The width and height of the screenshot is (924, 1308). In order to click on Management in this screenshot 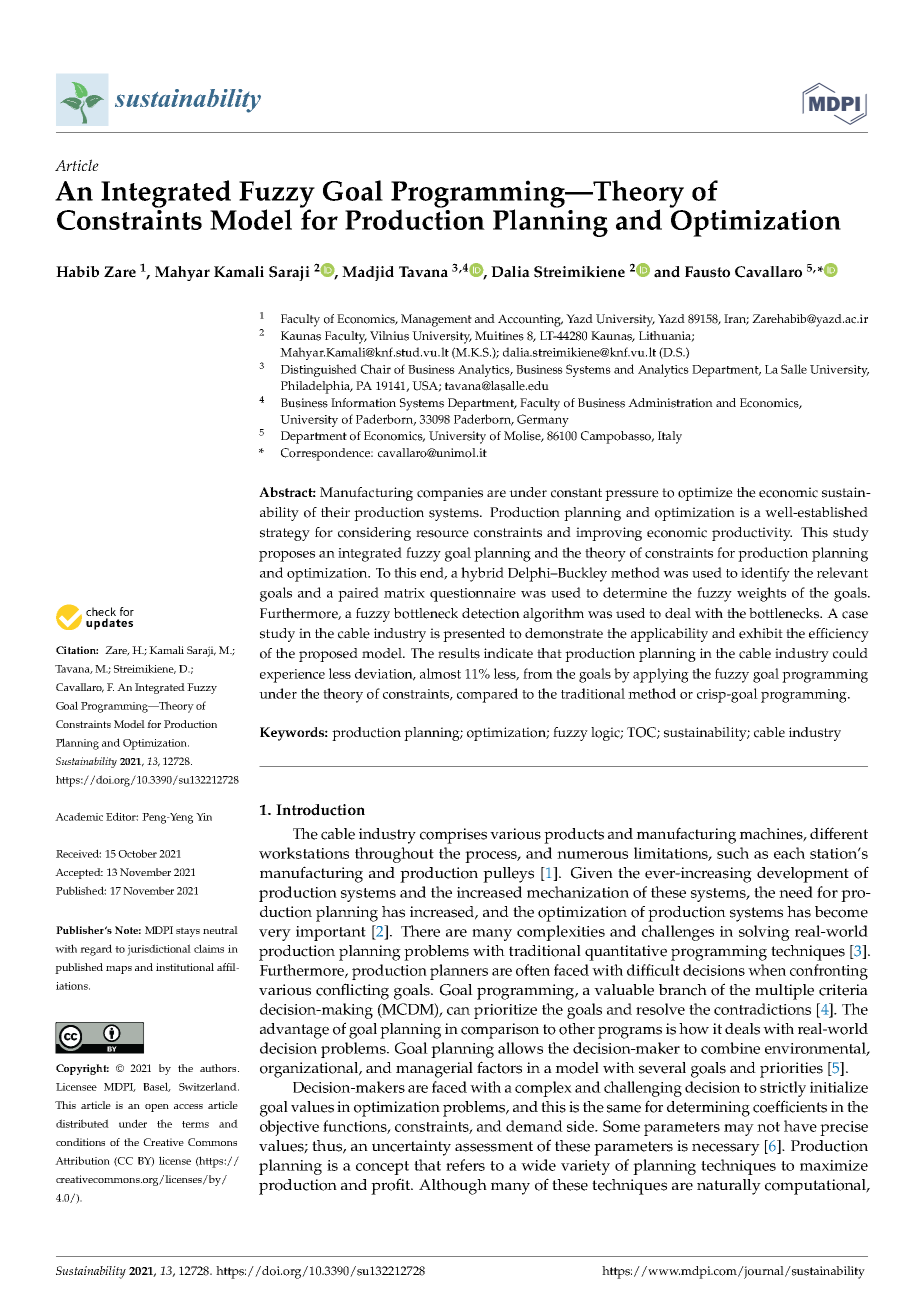, I will do `click(436, 320)`.
